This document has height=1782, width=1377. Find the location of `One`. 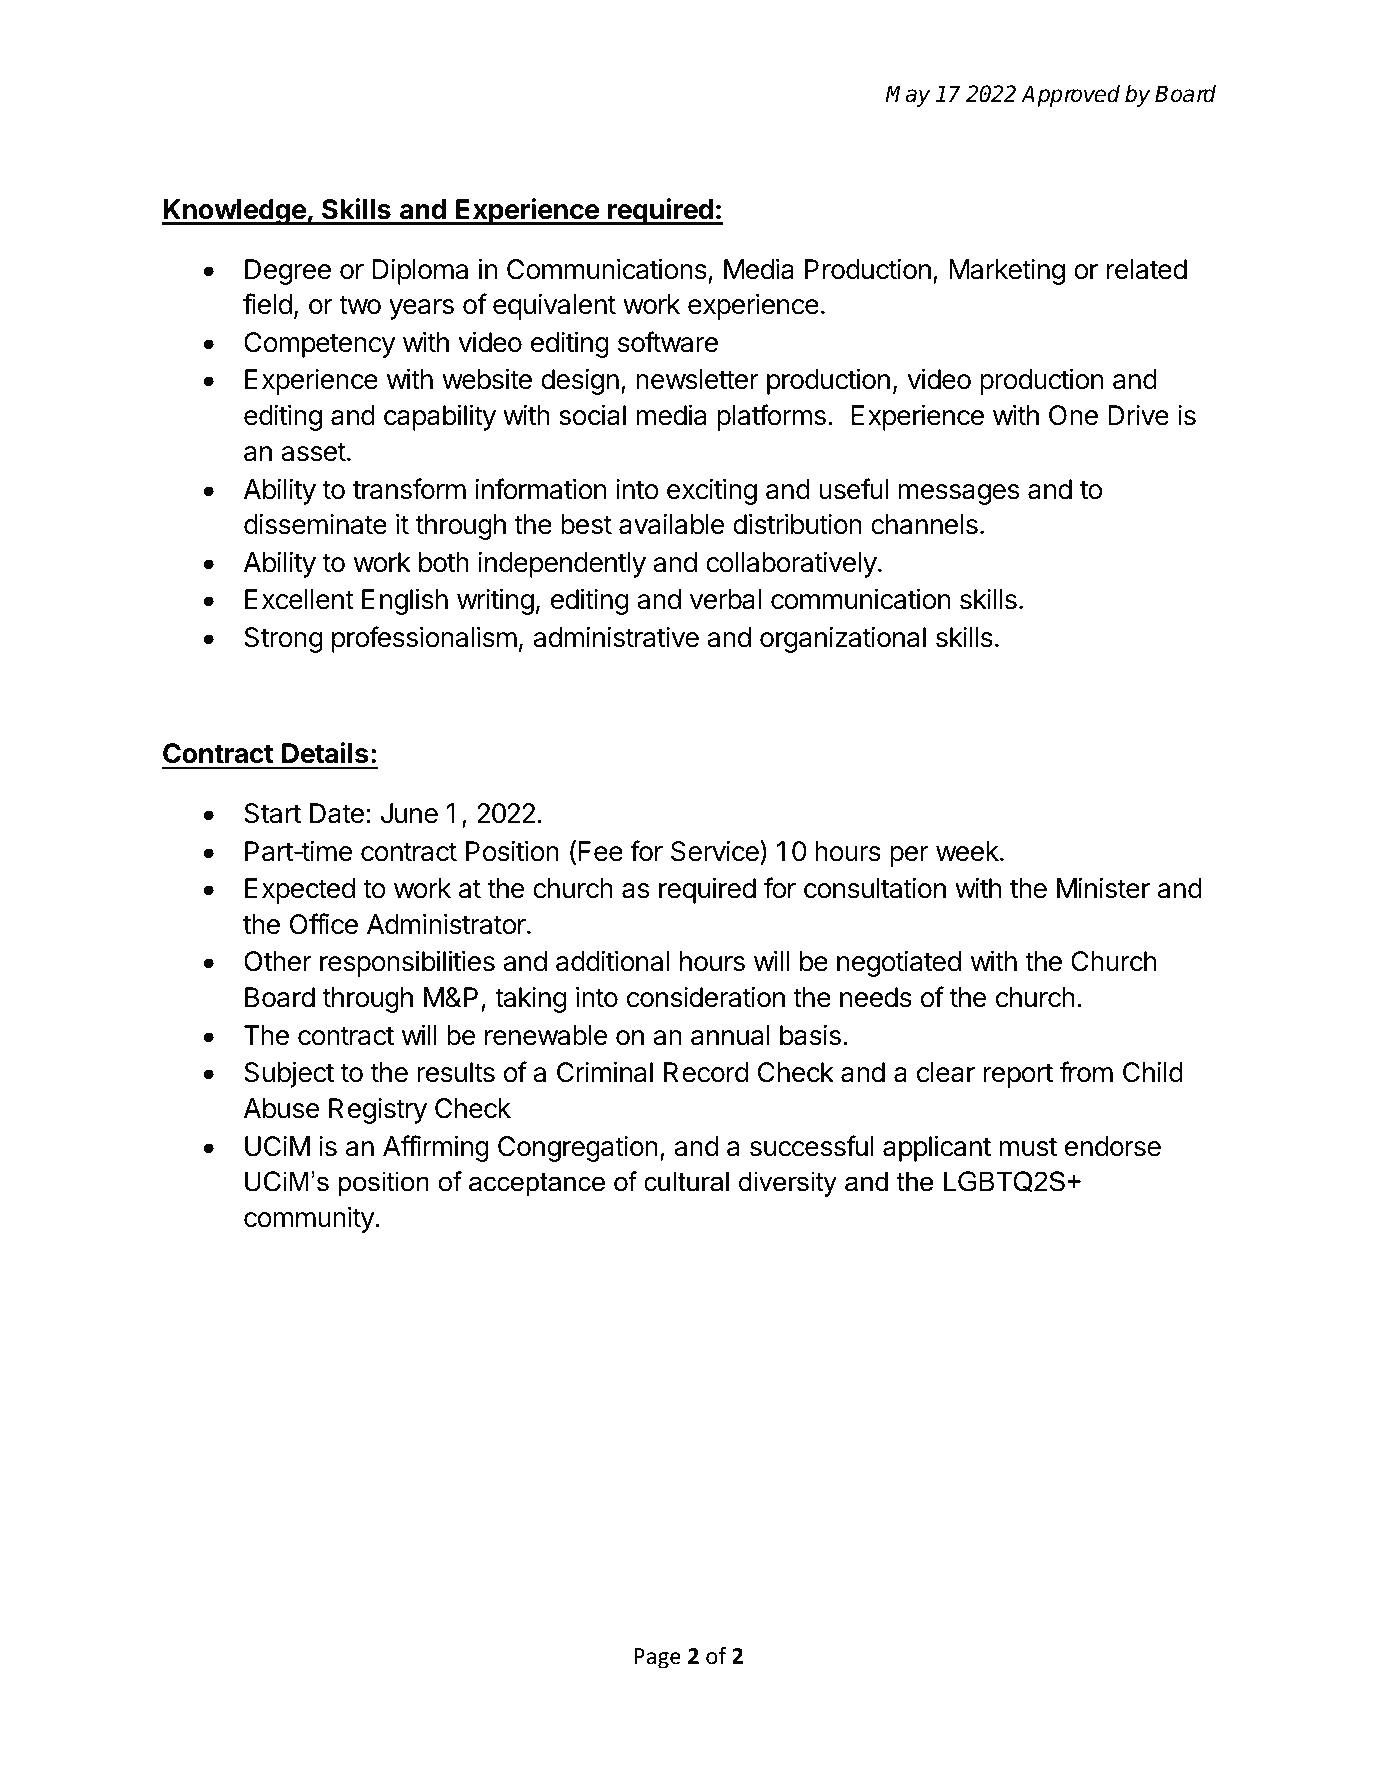

One is located at coordinates (1073, 415).
